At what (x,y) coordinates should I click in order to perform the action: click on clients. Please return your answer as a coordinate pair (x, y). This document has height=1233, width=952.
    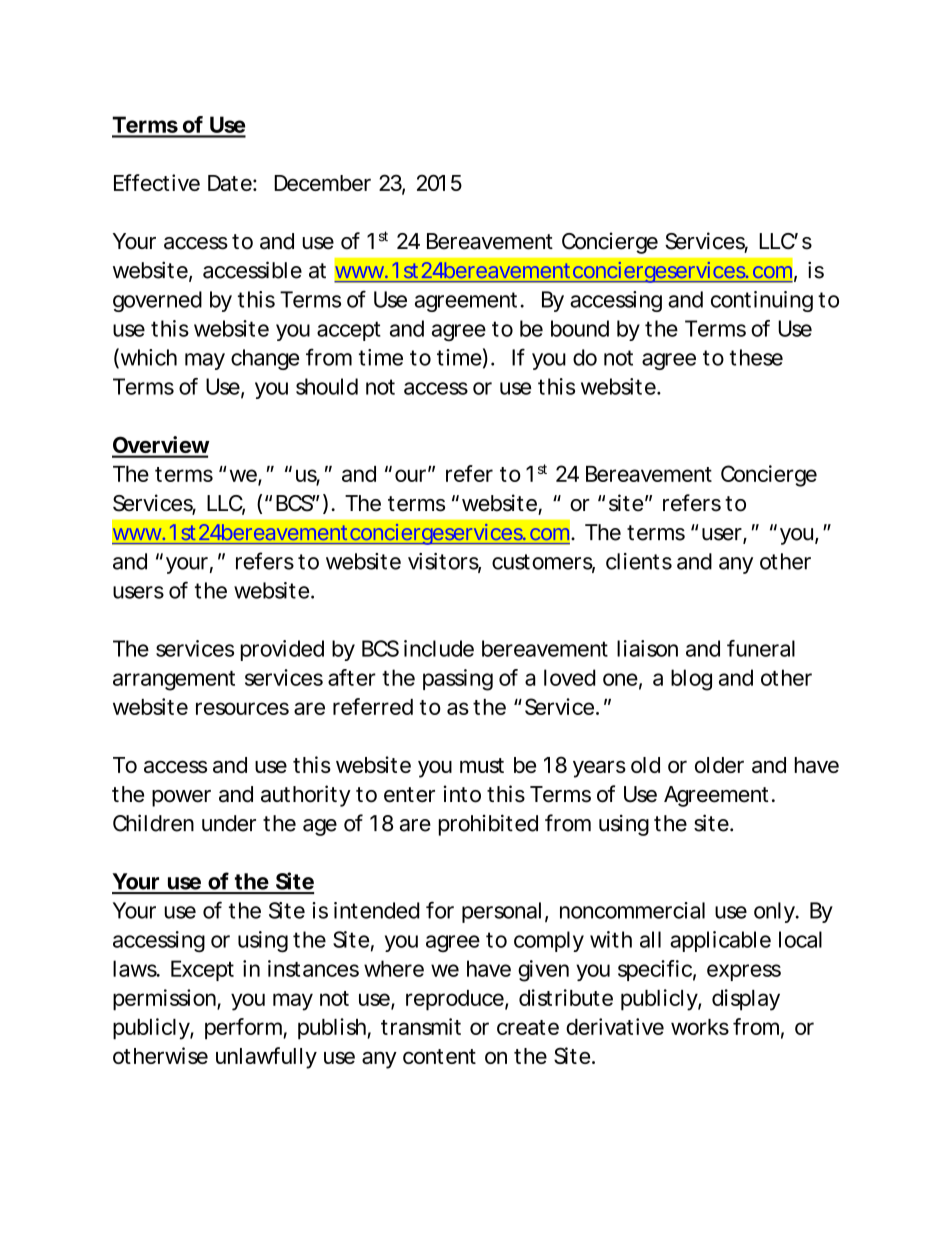
    Looking at the image, I should click on (639, 561).
